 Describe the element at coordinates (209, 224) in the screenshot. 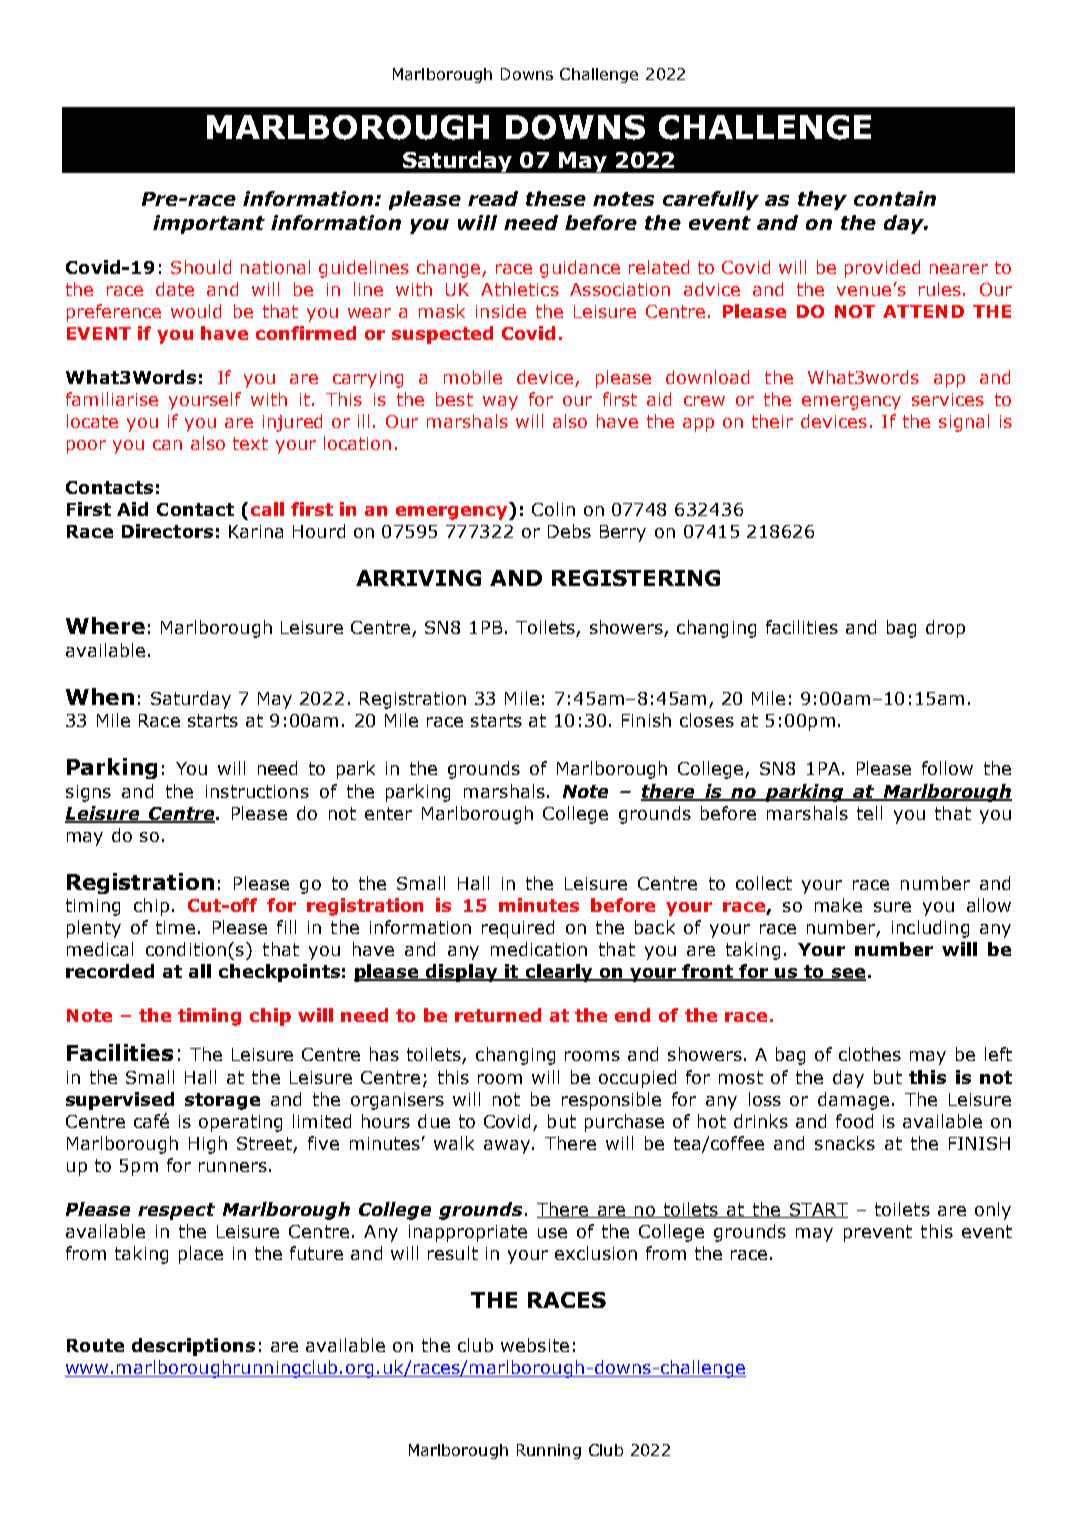

I see `important` at that location.
